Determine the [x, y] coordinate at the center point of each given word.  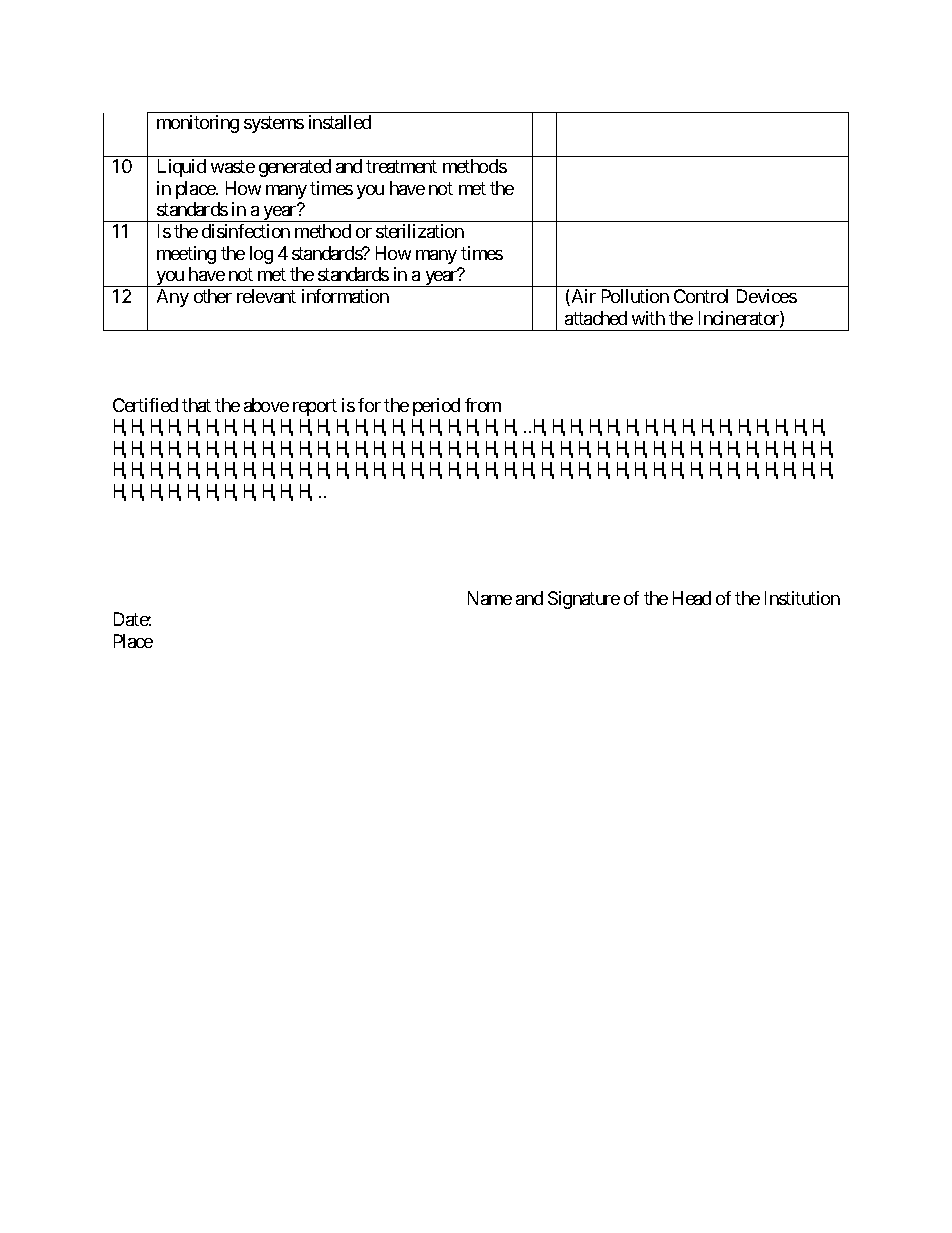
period [436, 407]
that [196, 405]
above [266, 405]
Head [692, 598]
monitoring [198, 124]
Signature [584, 600]
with [648, 318]
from [483, 405]
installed [340, 122]
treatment [401, 166]
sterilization [420, 231]
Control [701, 296]
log [261, 255]
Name [490, 598]
